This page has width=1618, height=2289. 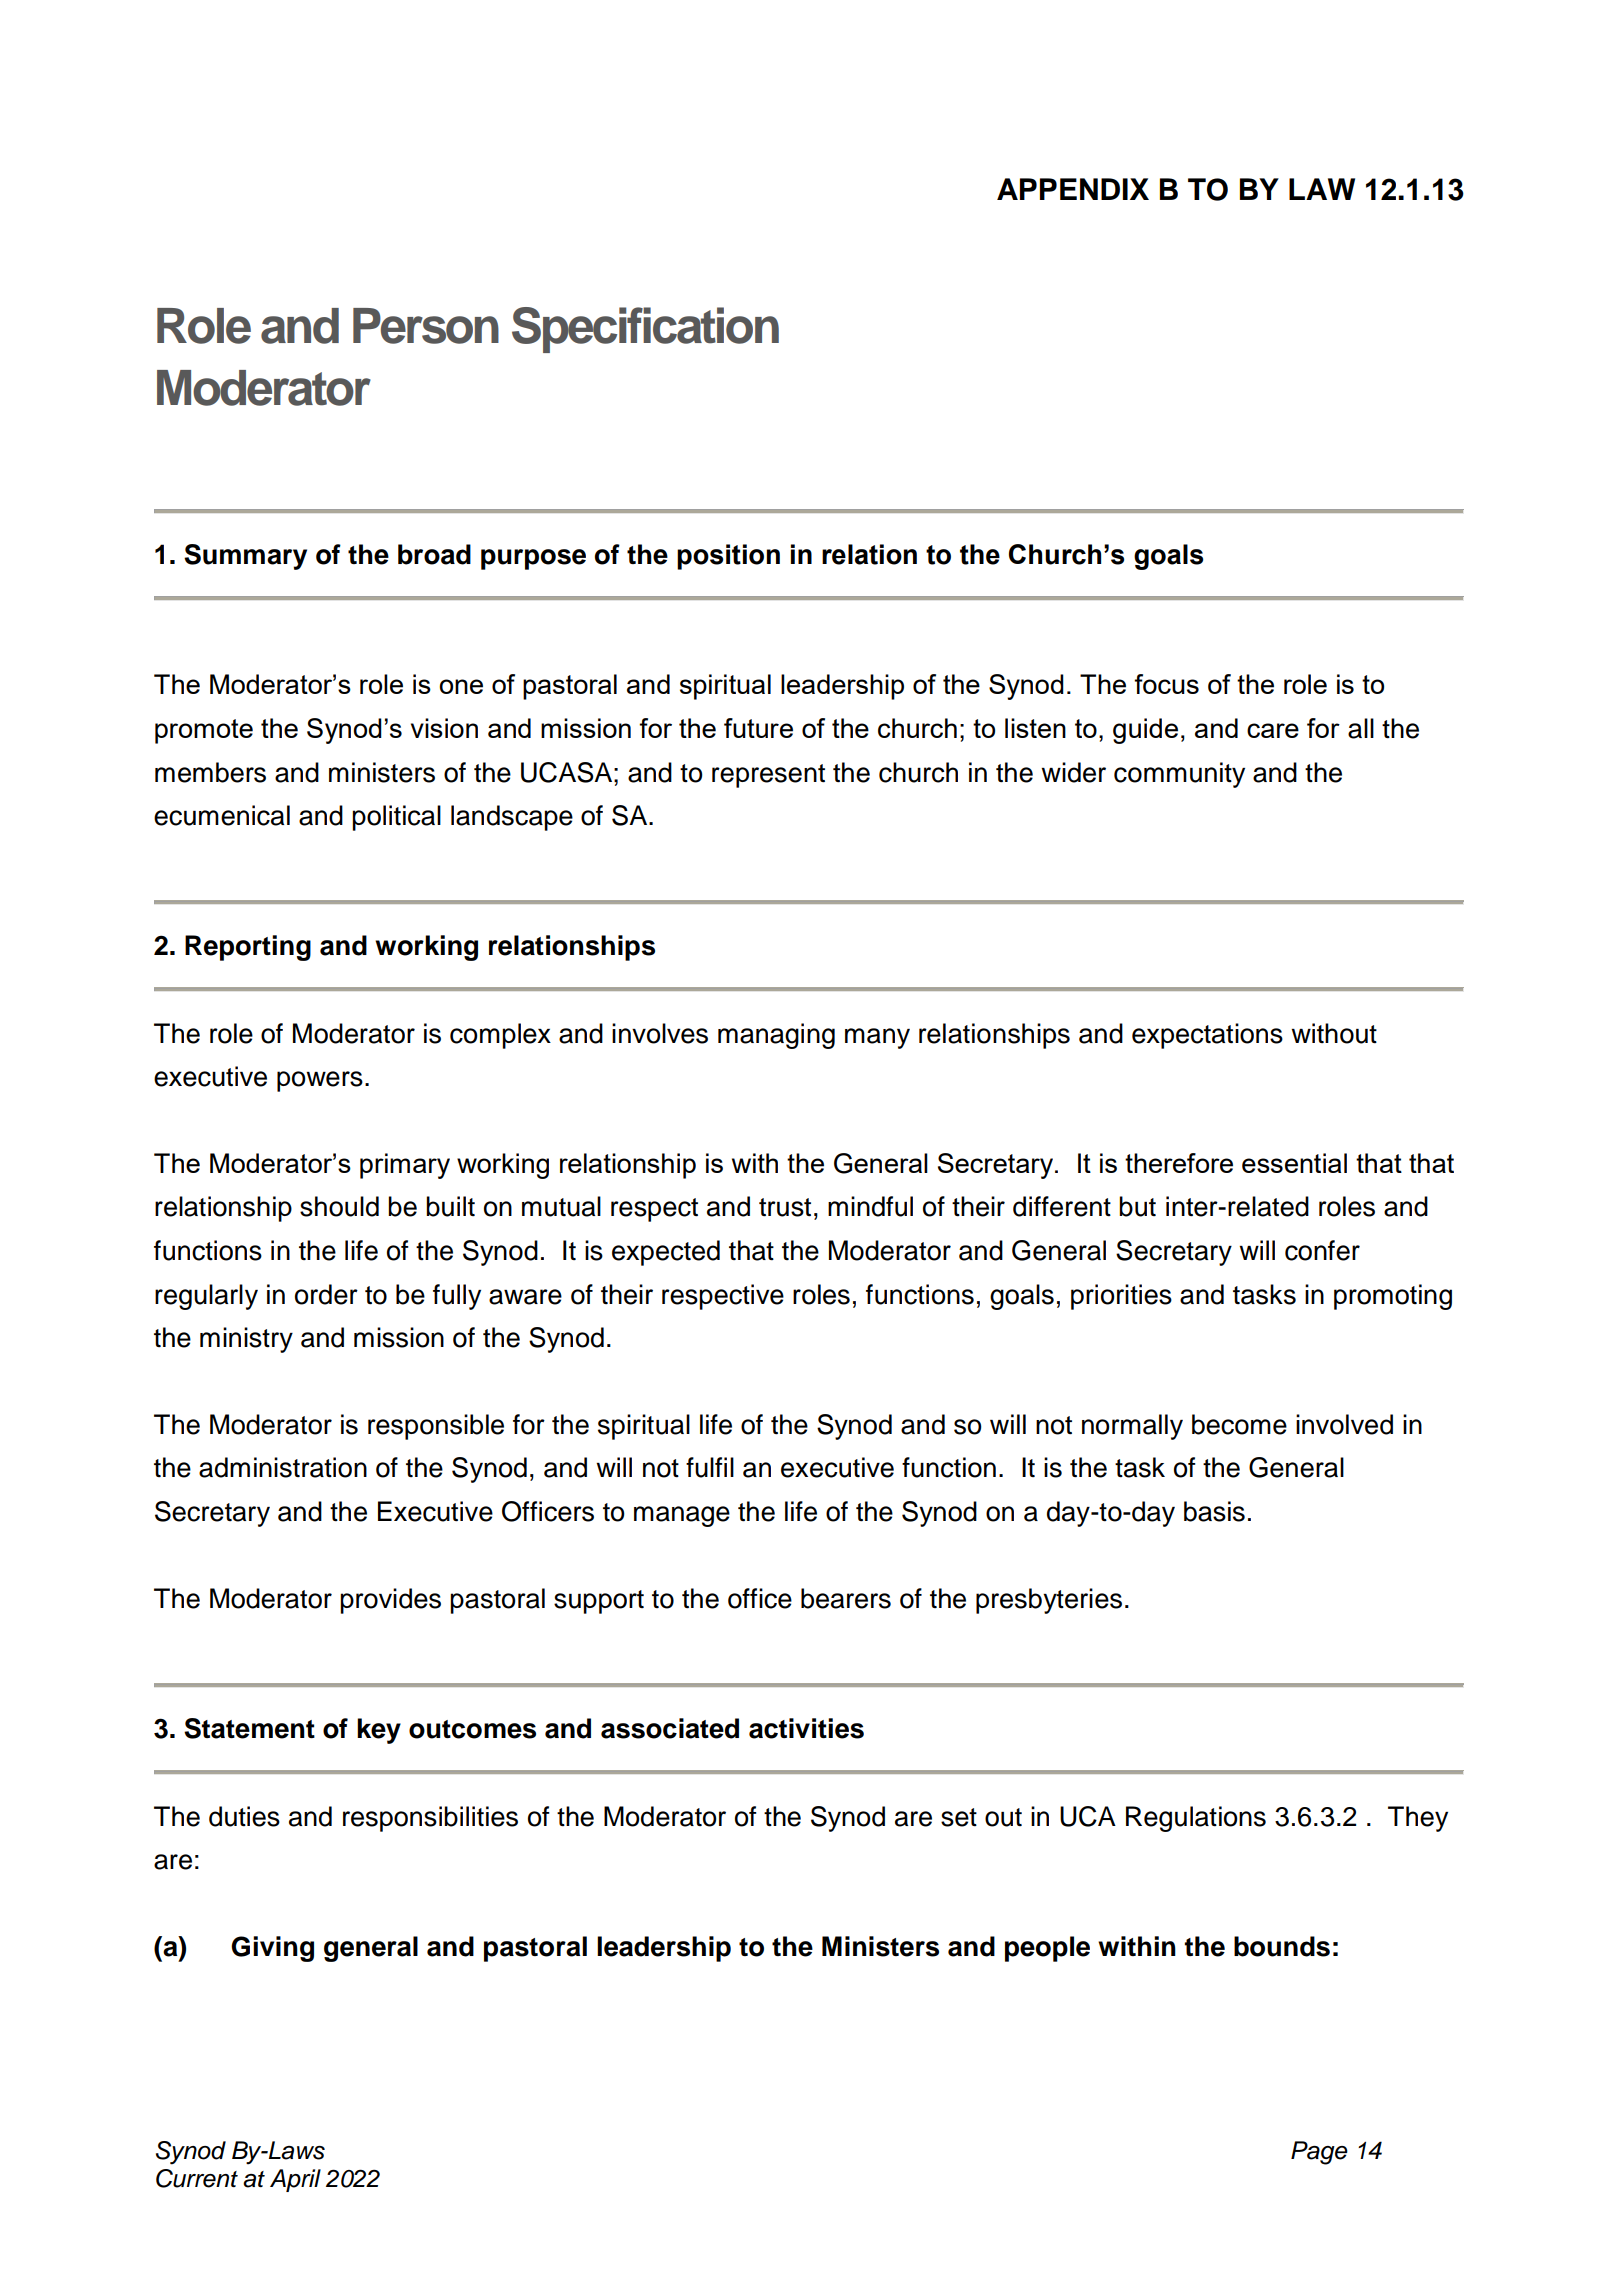 I want to click on bearers, so click(x=846, y=1598).
